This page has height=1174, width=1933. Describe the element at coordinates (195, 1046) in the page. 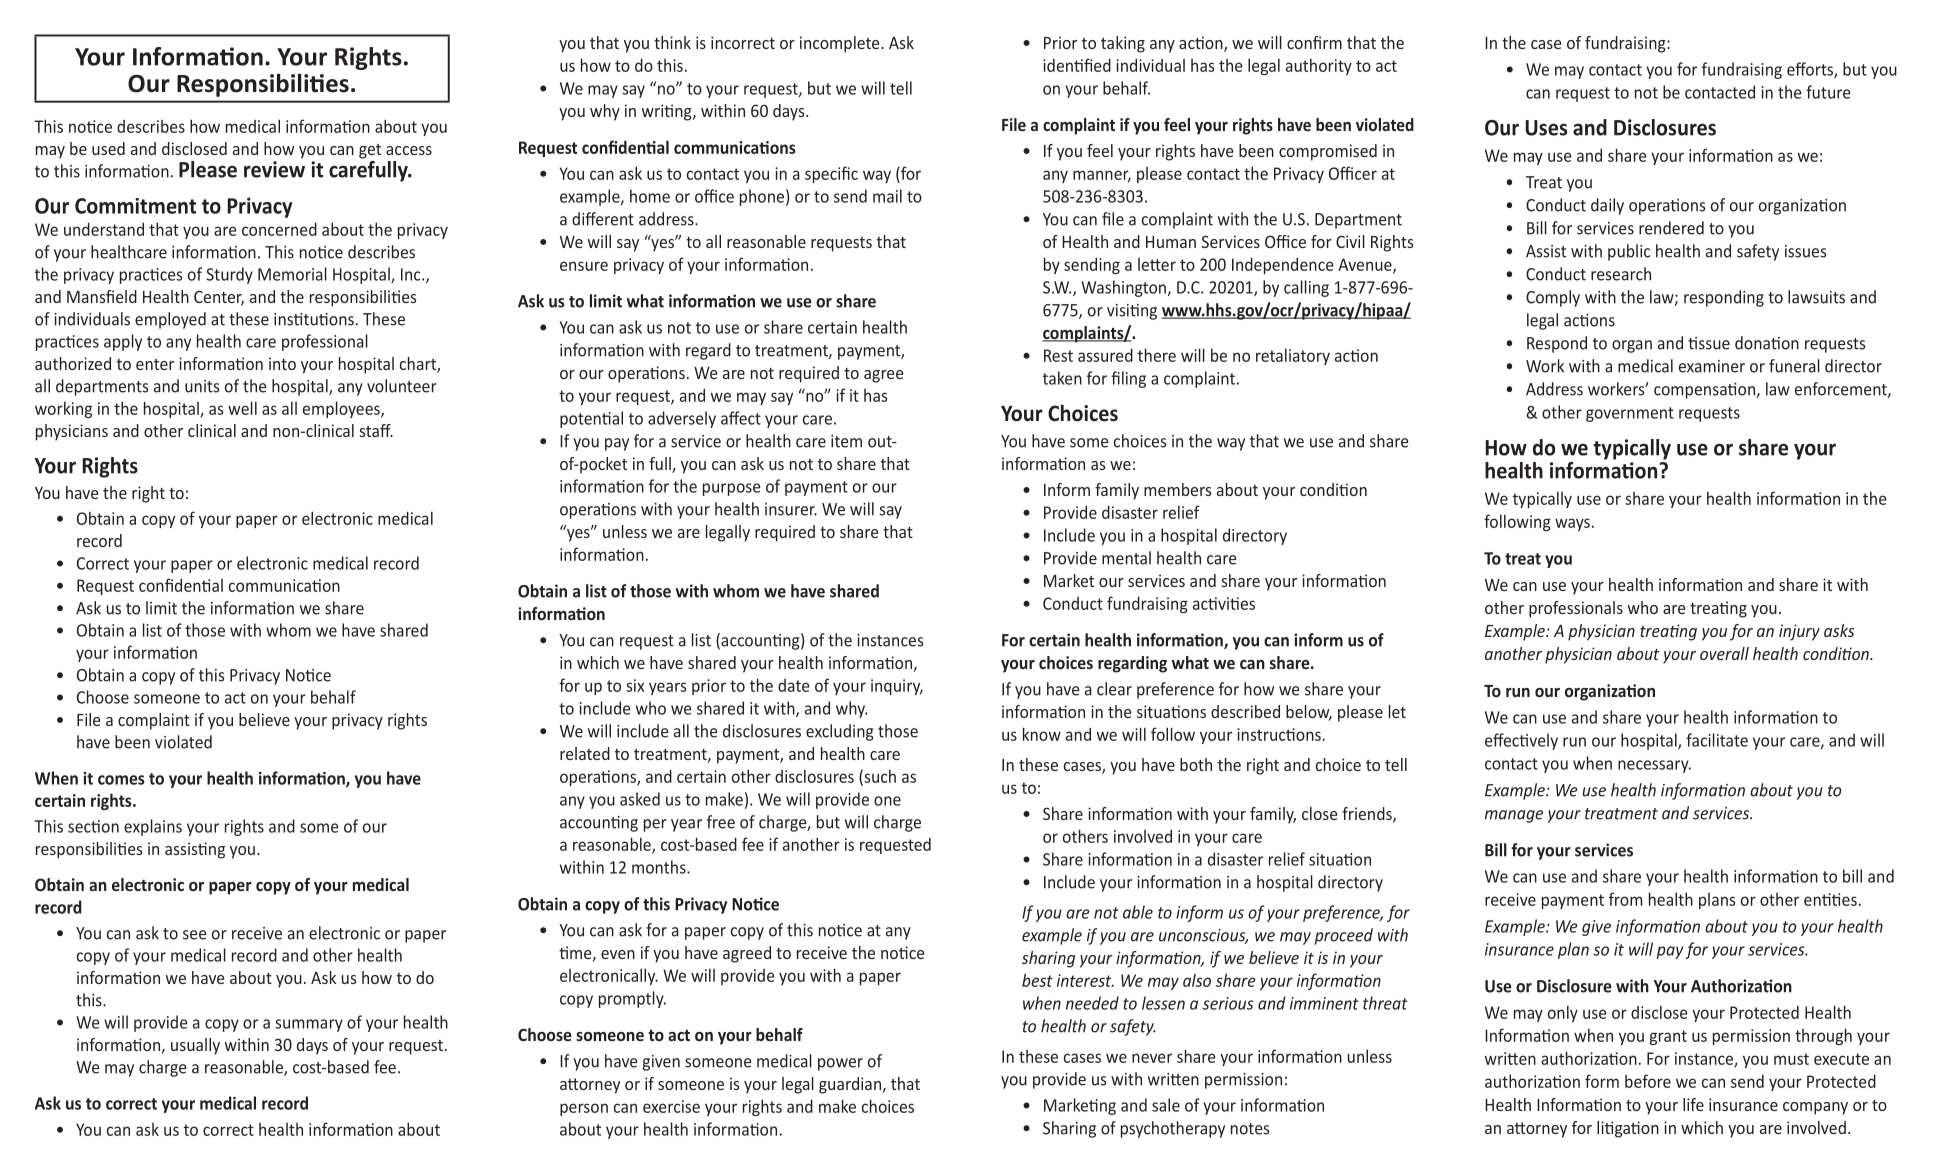

I see `usually` at that location.
